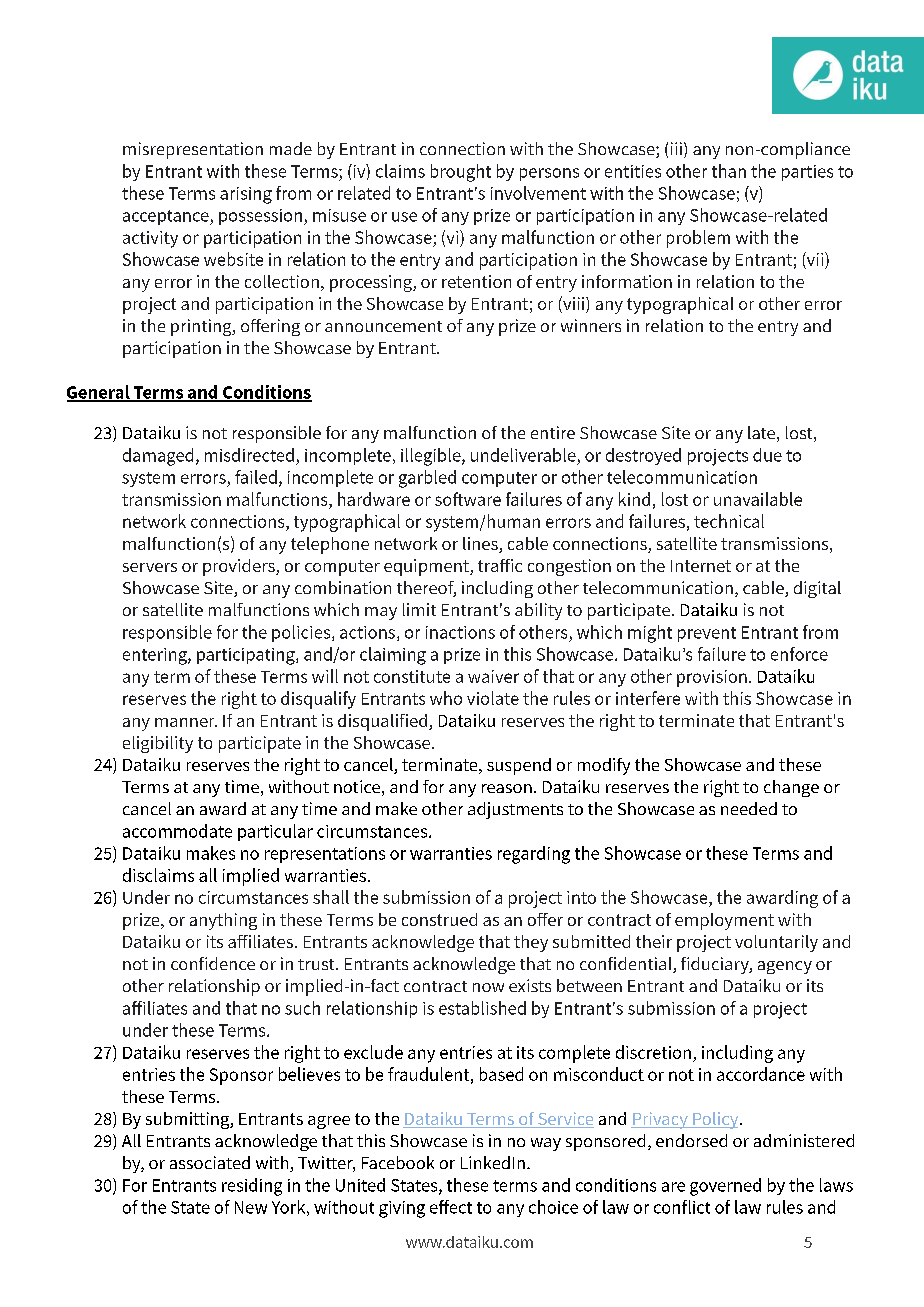 This image has height=1307, width=924. Describe the element at coordinates (451, 1207) in the image. I see `effect` at that location.
